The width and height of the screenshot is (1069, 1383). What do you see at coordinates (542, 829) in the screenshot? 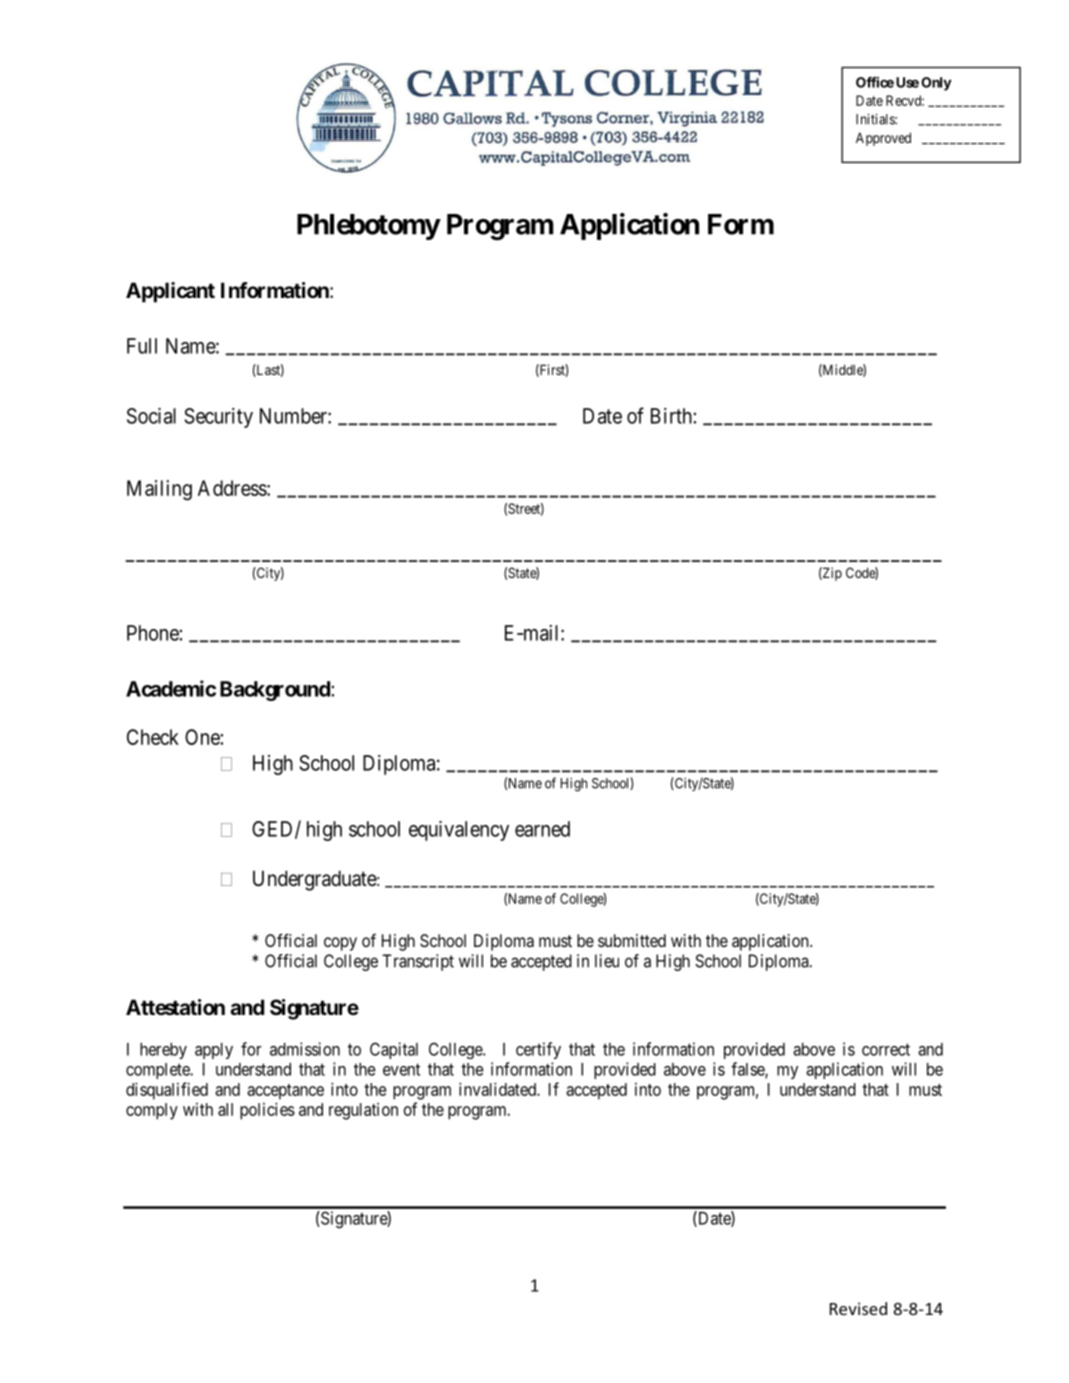
I see `earned` at bounding box center [542, 829].
